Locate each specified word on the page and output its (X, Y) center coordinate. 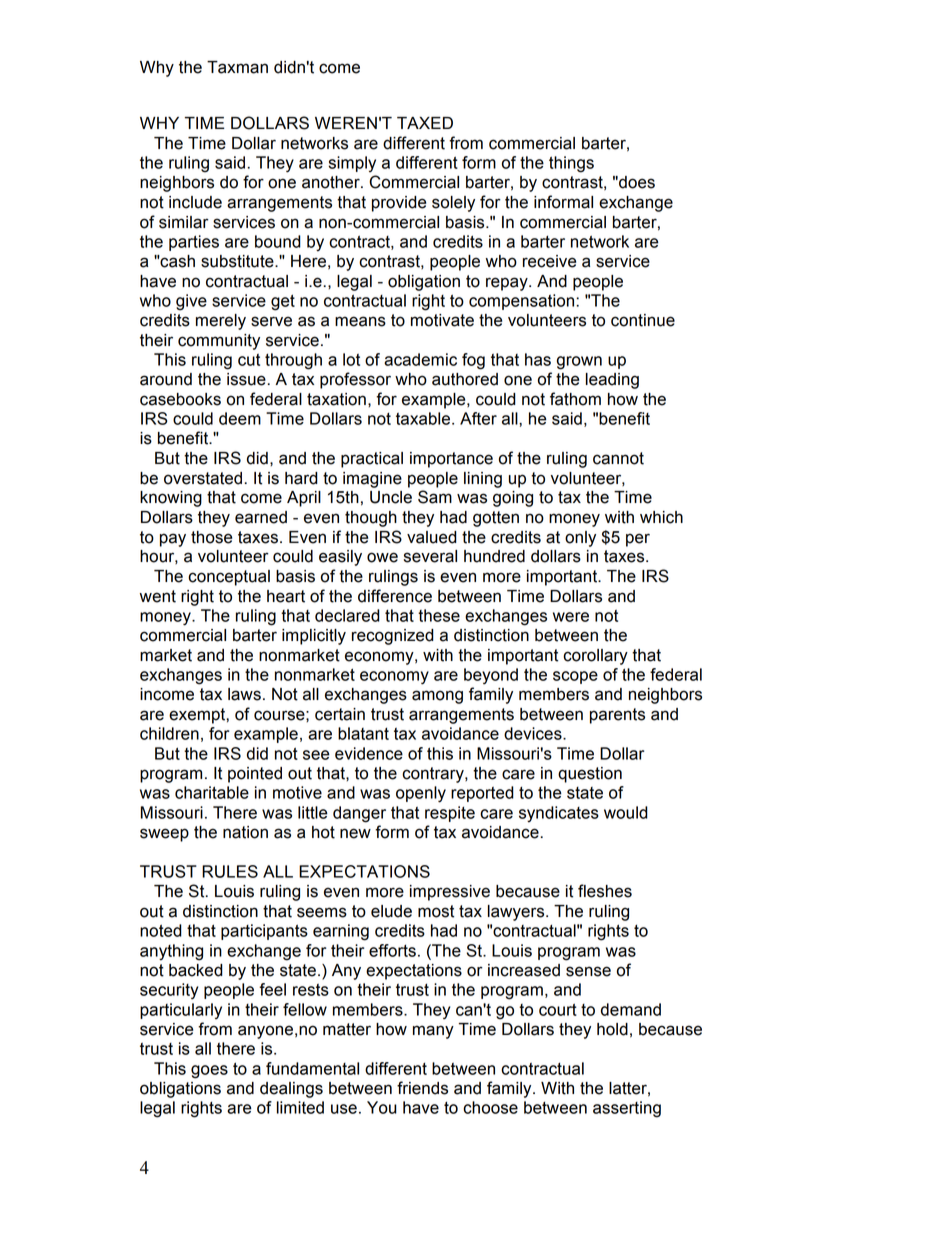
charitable (212, 792)
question (590, 775)
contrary (434, 775)
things (571, 164)
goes (209, 1072)
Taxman (237, 67)
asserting (627, 1109)
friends (422, 1088)
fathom (575, 399)
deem (240, 418)
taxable (424, 418)
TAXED (425, 123)
